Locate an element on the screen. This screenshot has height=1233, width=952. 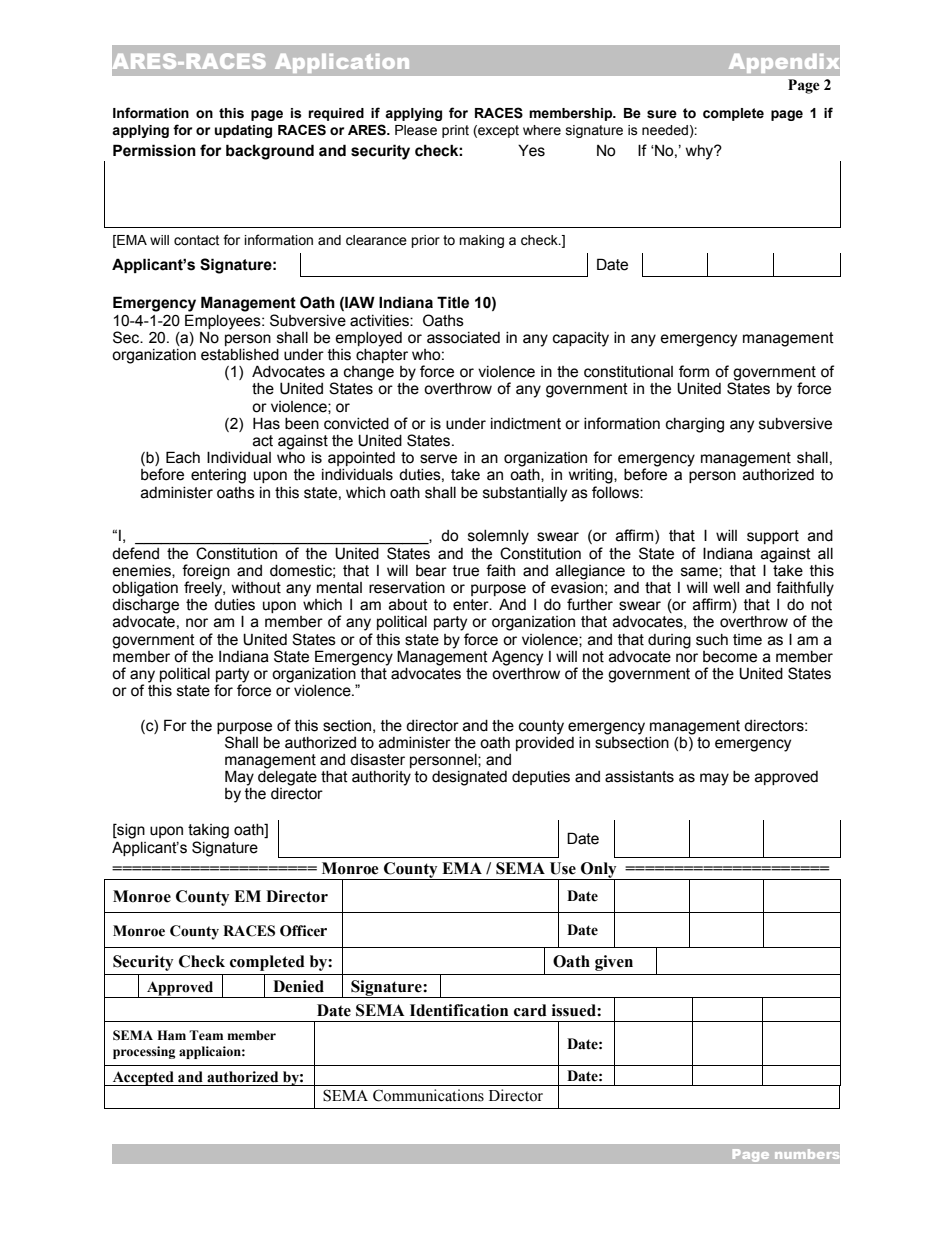
taking is located at coordinates (208, 831).
